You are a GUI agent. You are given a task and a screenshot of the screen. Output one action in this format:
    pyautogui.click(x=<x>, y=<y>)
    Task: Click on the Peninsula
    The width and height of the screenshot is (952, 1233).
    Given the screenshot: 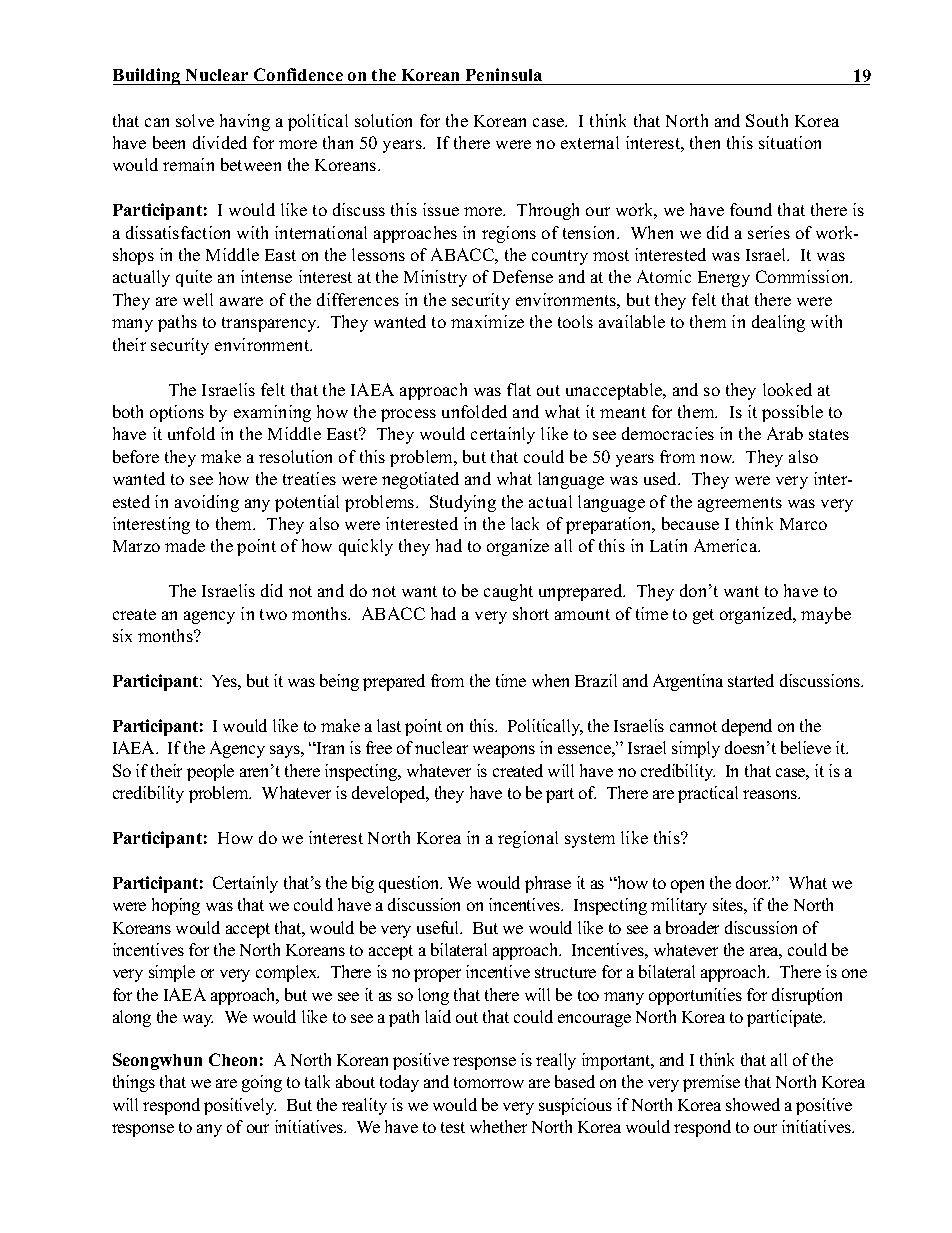 What is the action you would take?
    pyautogui.click(x=504, y=74)
